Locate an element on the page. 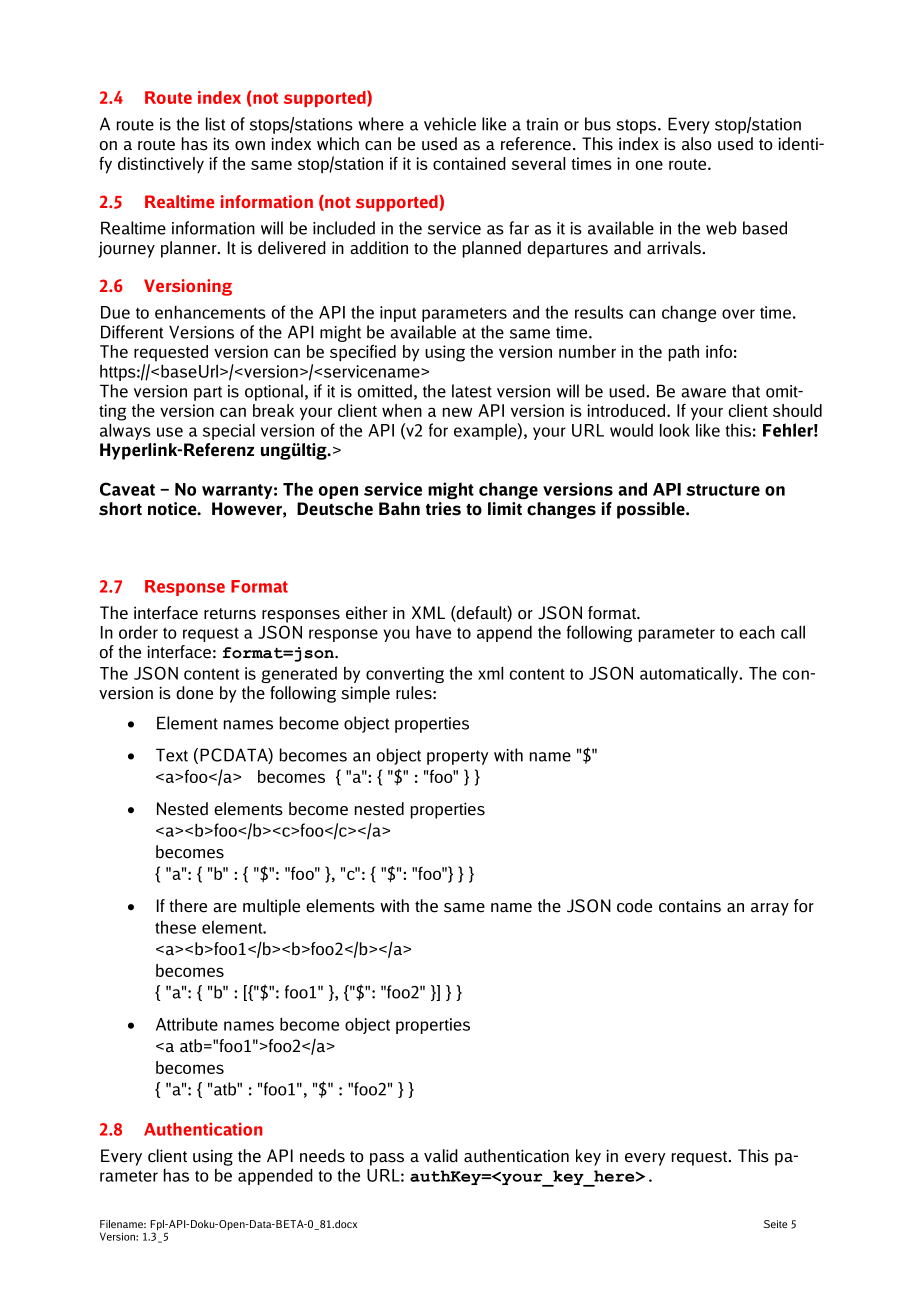  contains is located at coordinates (690, 906).
